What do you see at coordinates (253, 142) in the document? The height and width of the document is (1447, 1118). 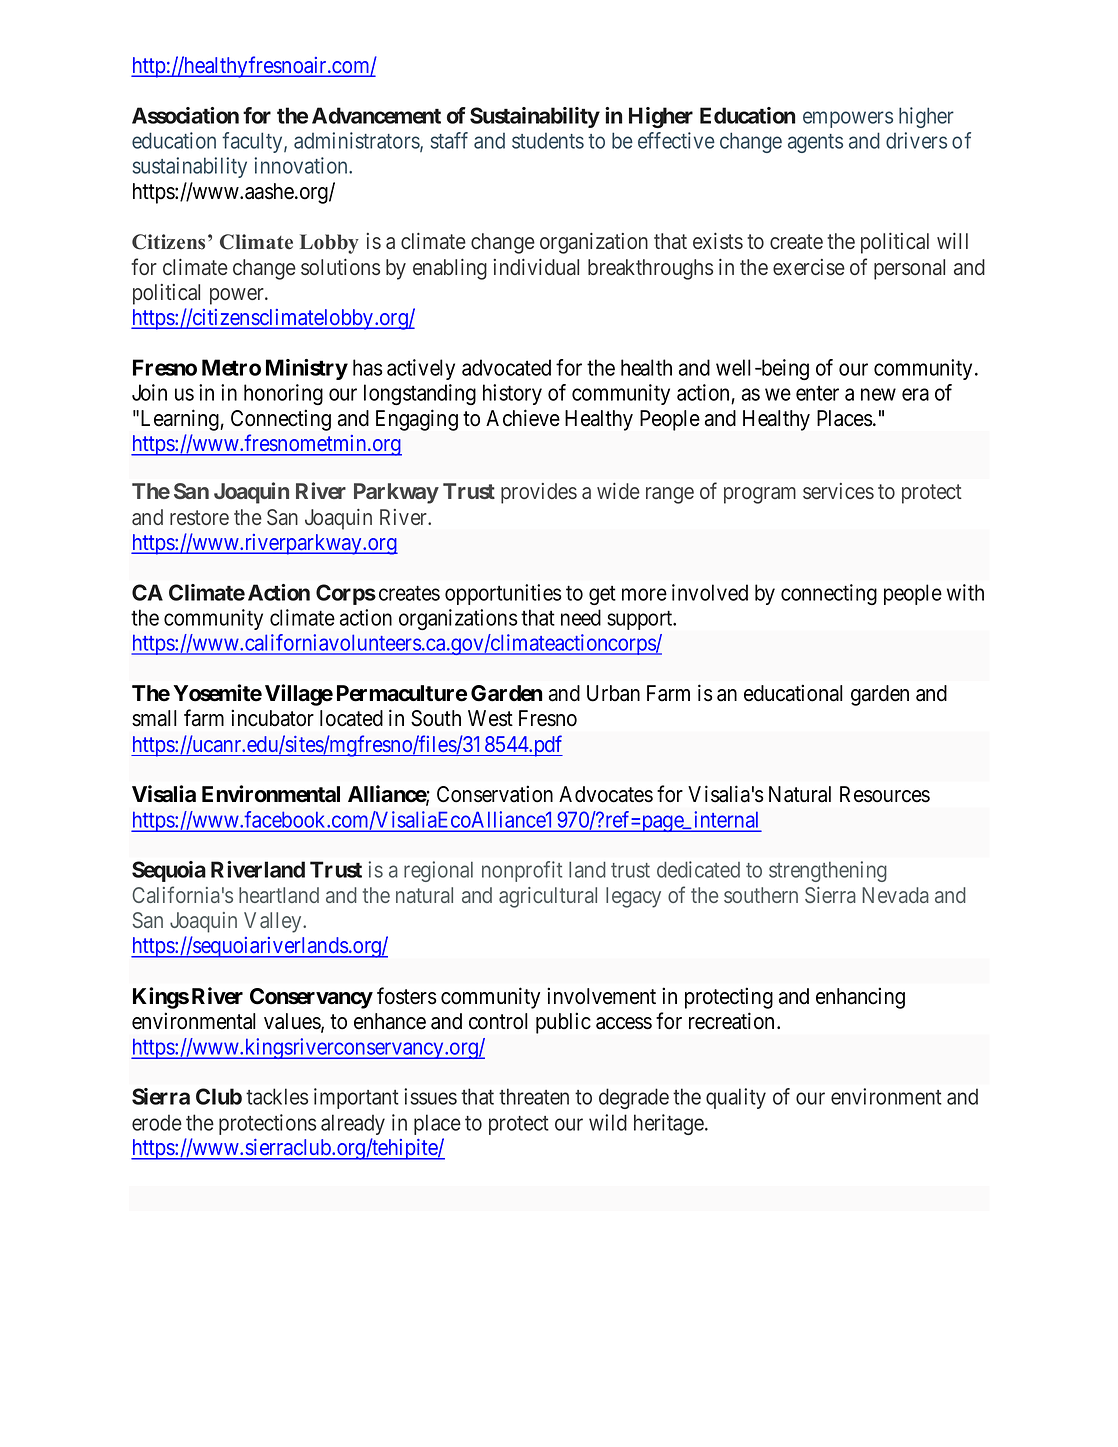 I see `faculty` at bounding box center [253, 142].
